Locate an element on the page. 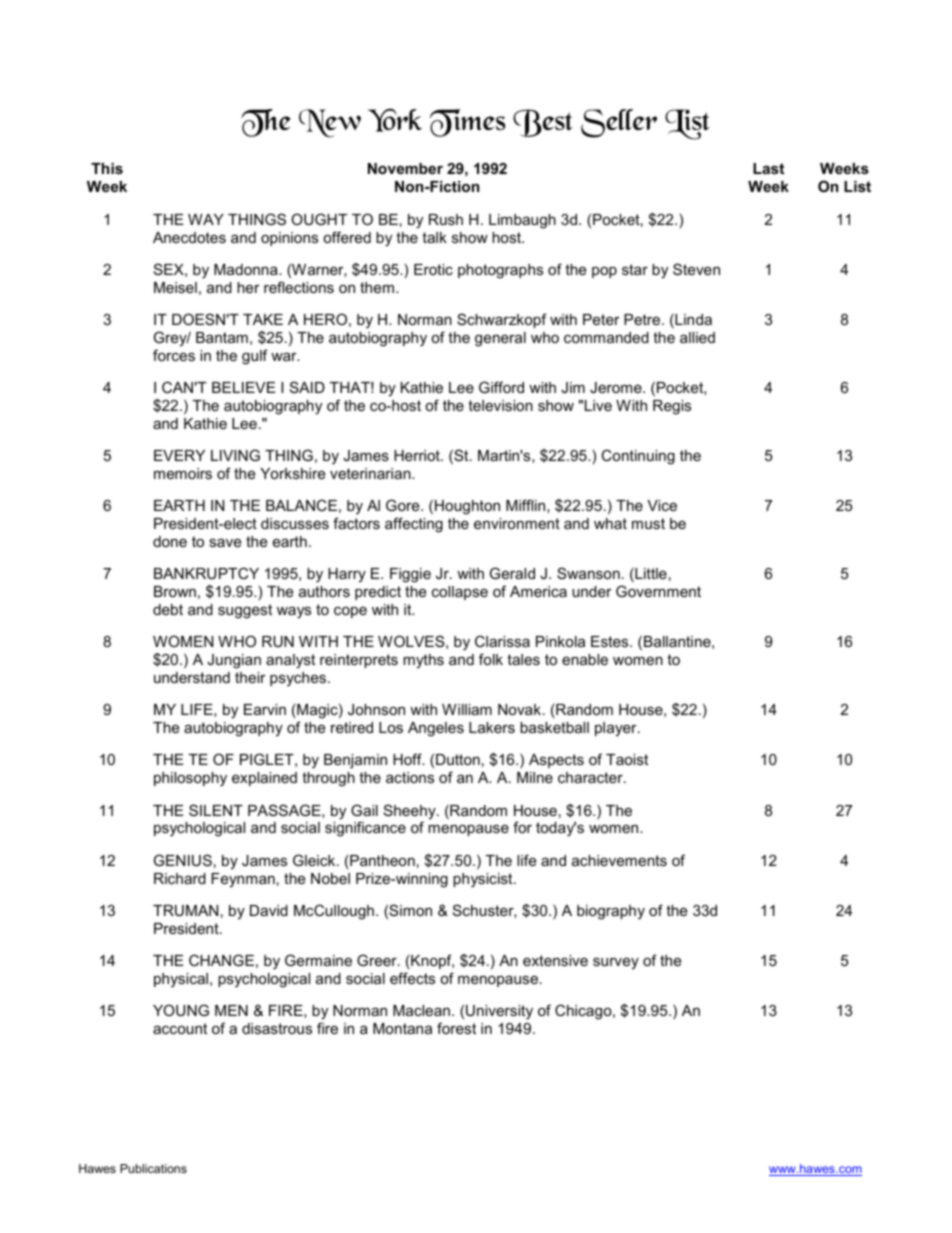 This document has width=952, height=1233. forest is located at coordinates (456, 1028).
